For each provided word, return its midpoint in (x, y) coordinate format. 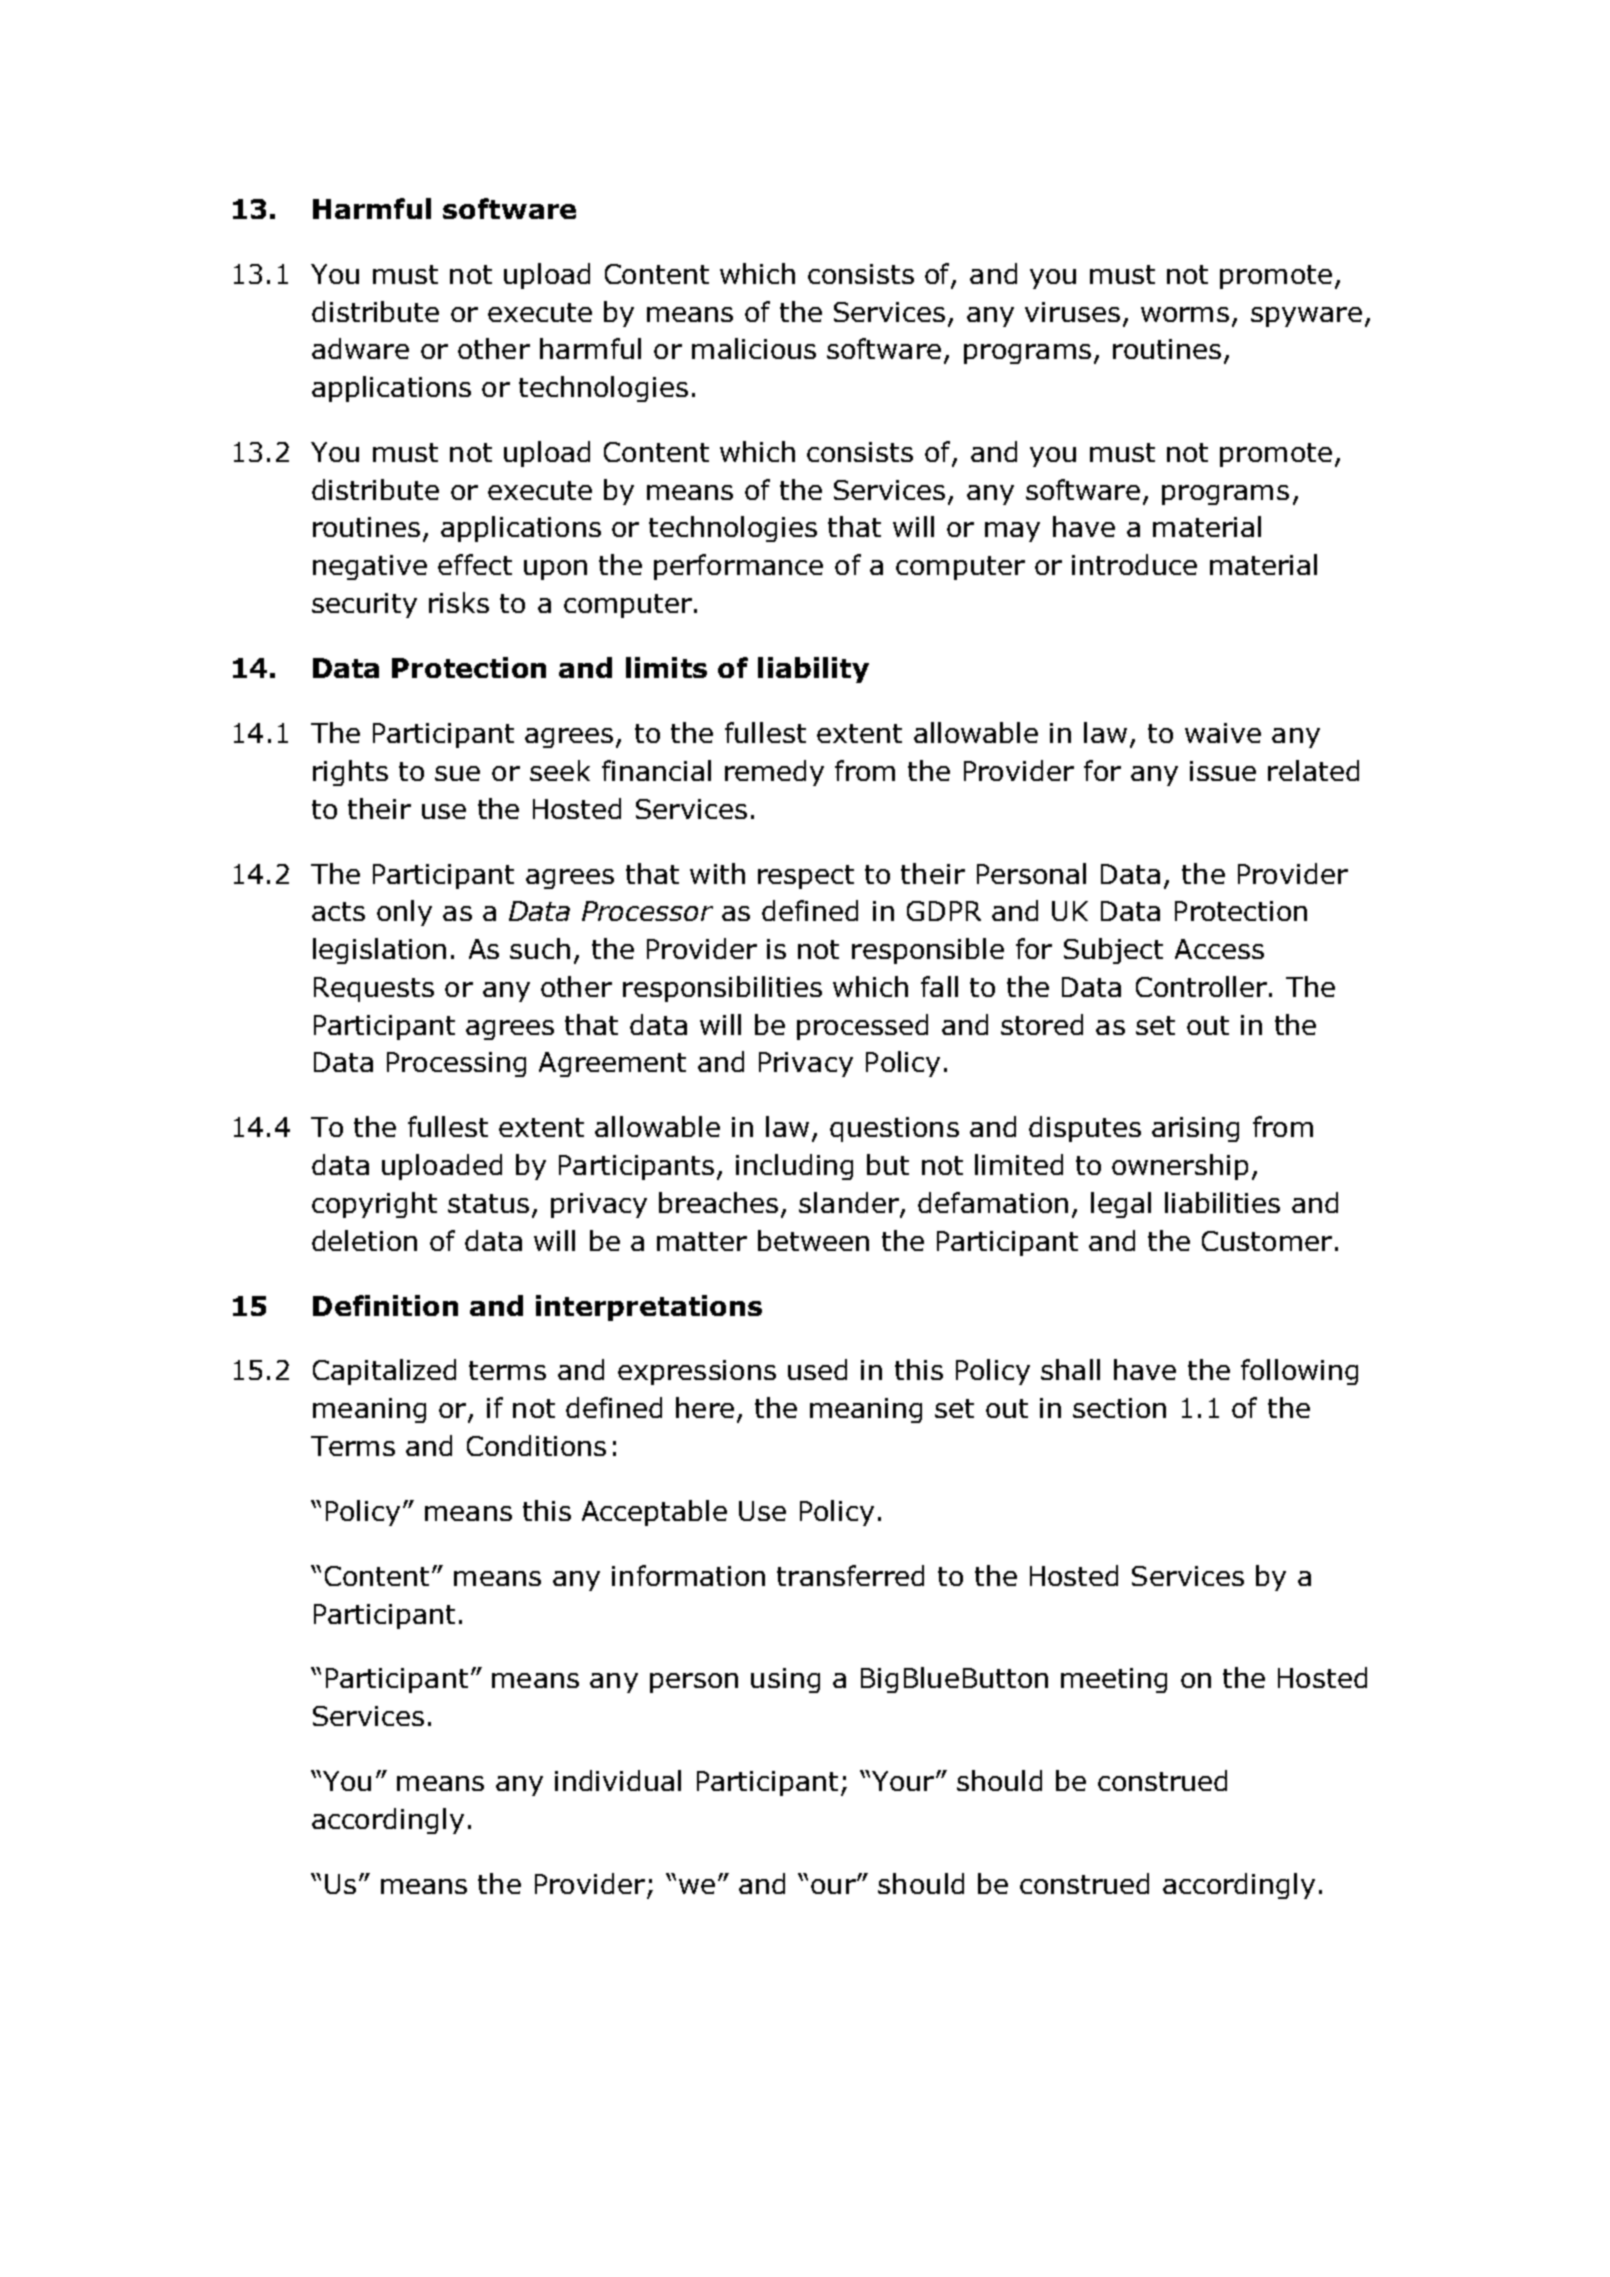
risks (459, 602)
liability (813, 670)
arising (1195, 1129)
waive (1223, 733)
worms (1185, 314)
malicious (754, 348)
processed (862, 1027)
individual (618, 1780)
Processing (456, 1064)
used (817, 1369)
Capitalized (384, 1372)
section (1119, 1408)
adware (360, 348)
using (785, 1680)
